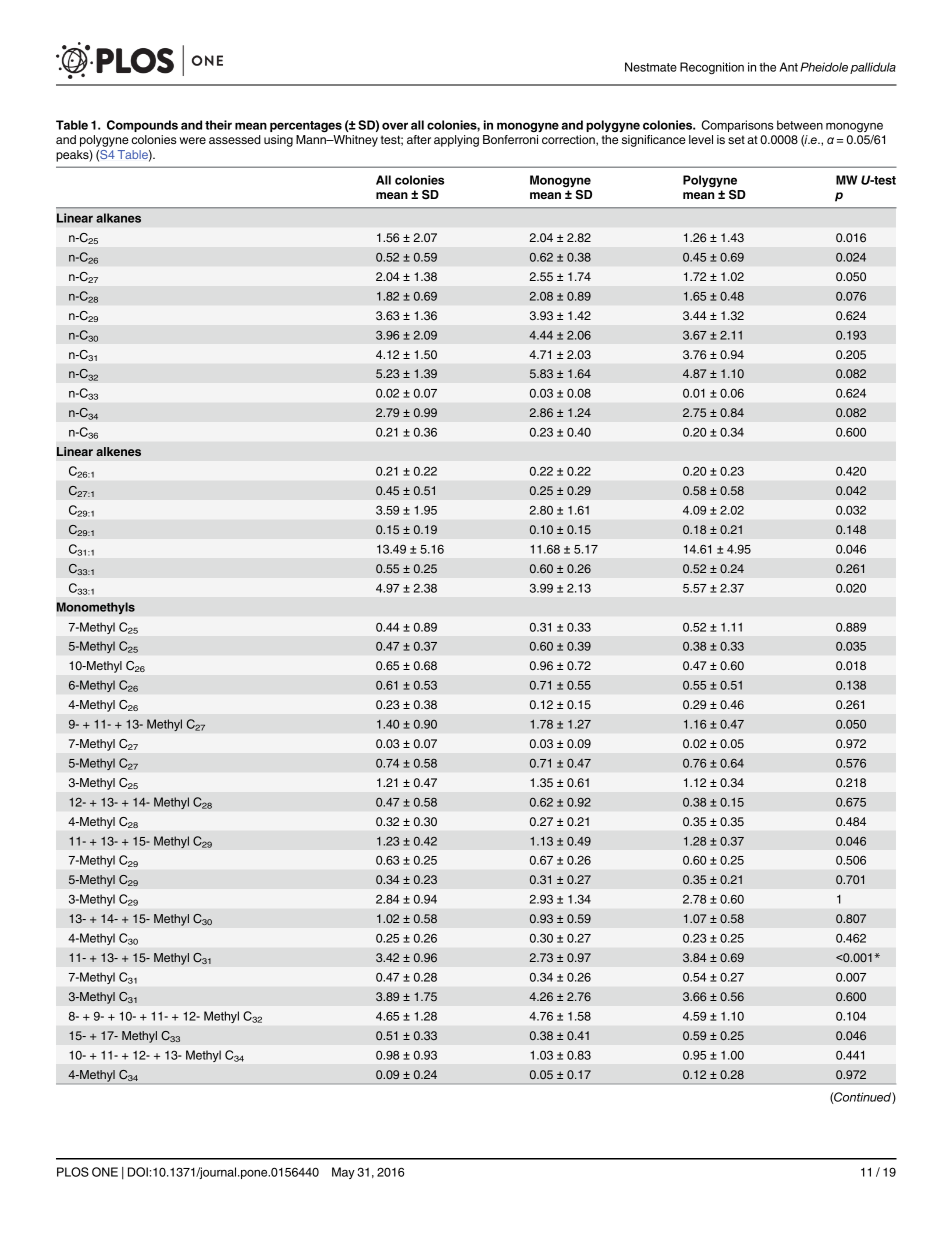 This screenshot has height=1233, width=952. Describe the element at coordinates (701, 139) in the screenshot. I see `level` at that location.
